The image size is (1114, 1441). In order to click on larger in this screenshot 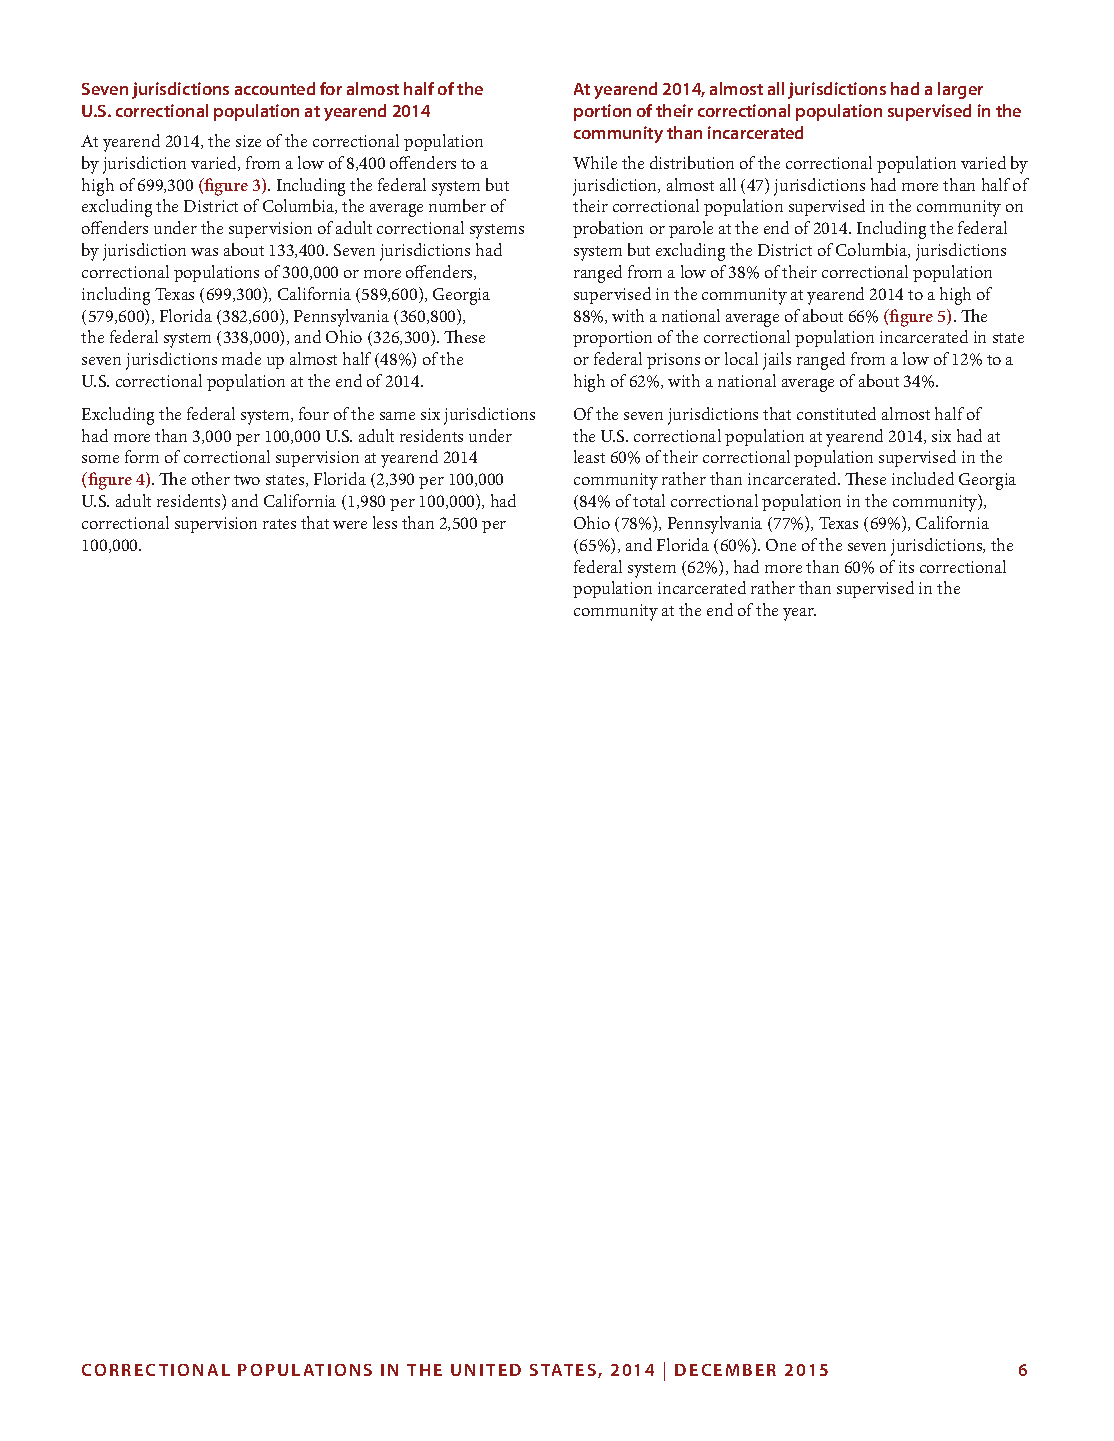, I will do `click(960, 90)`.
